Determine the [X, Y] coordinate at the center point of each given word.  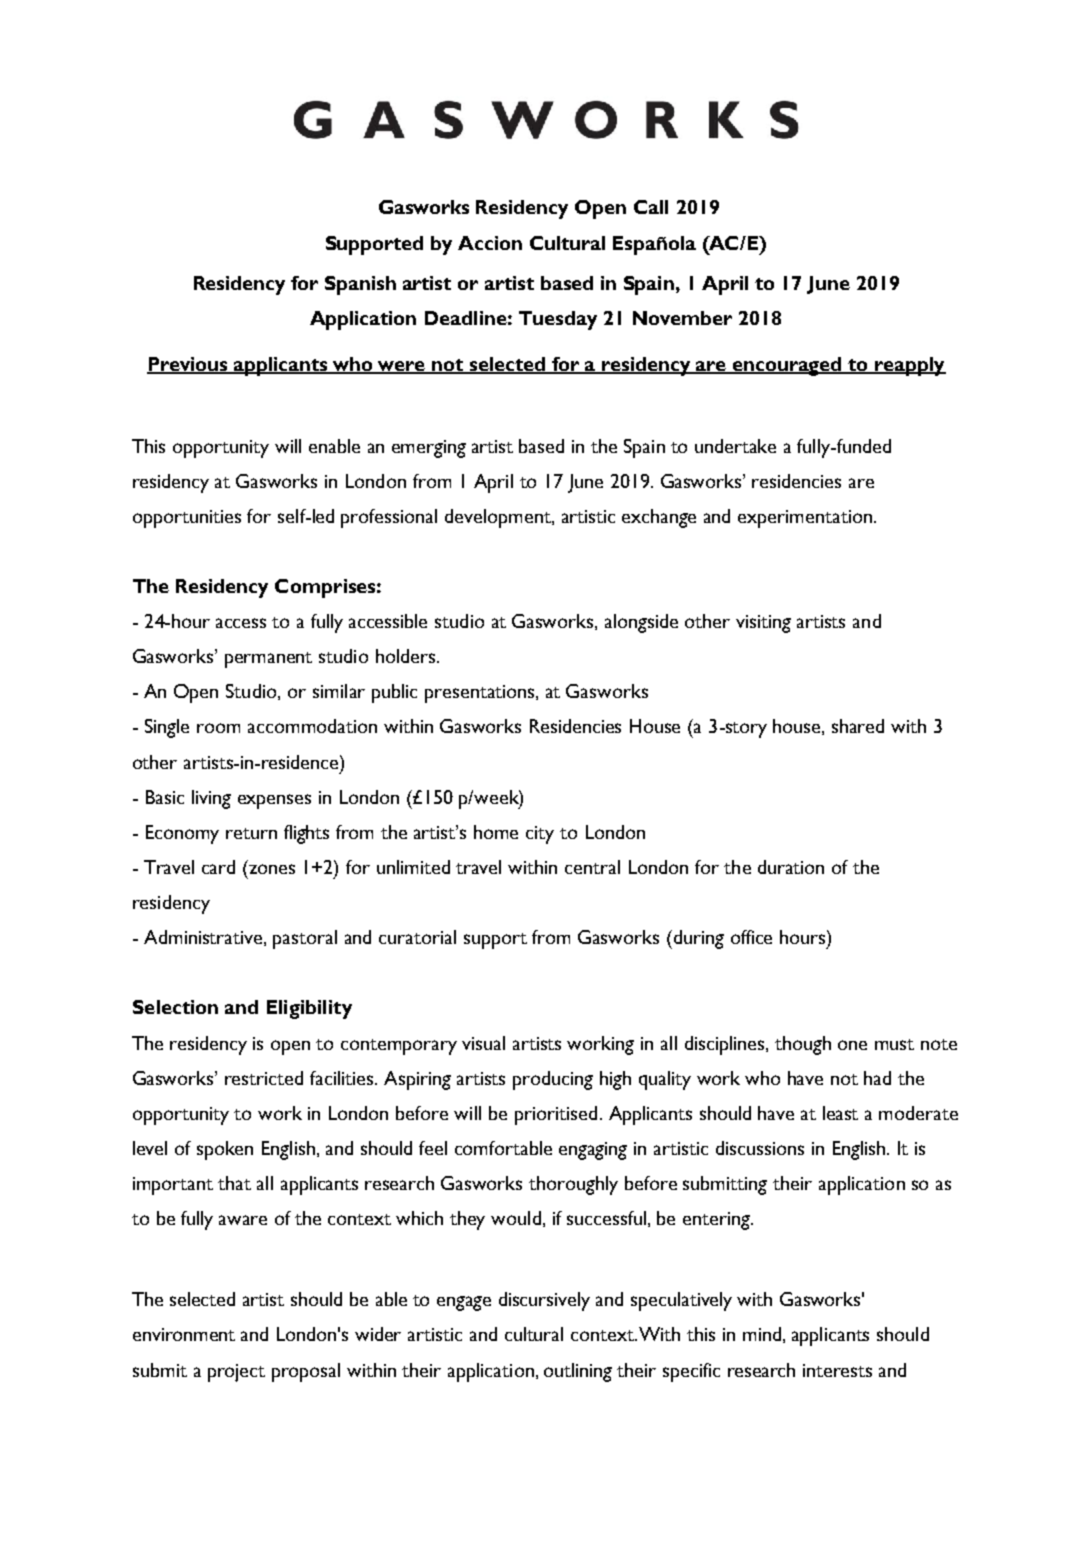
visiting [763, 624]
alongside [641, 623]
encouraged [788, 366]
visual [483, 1043]
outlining [578, 1372]
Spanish [360, 285]
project [236, 1373]
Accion [490, 243]
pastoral [305, 939]
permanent [268, 660]
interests [837, 1370]
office [751, 937]
